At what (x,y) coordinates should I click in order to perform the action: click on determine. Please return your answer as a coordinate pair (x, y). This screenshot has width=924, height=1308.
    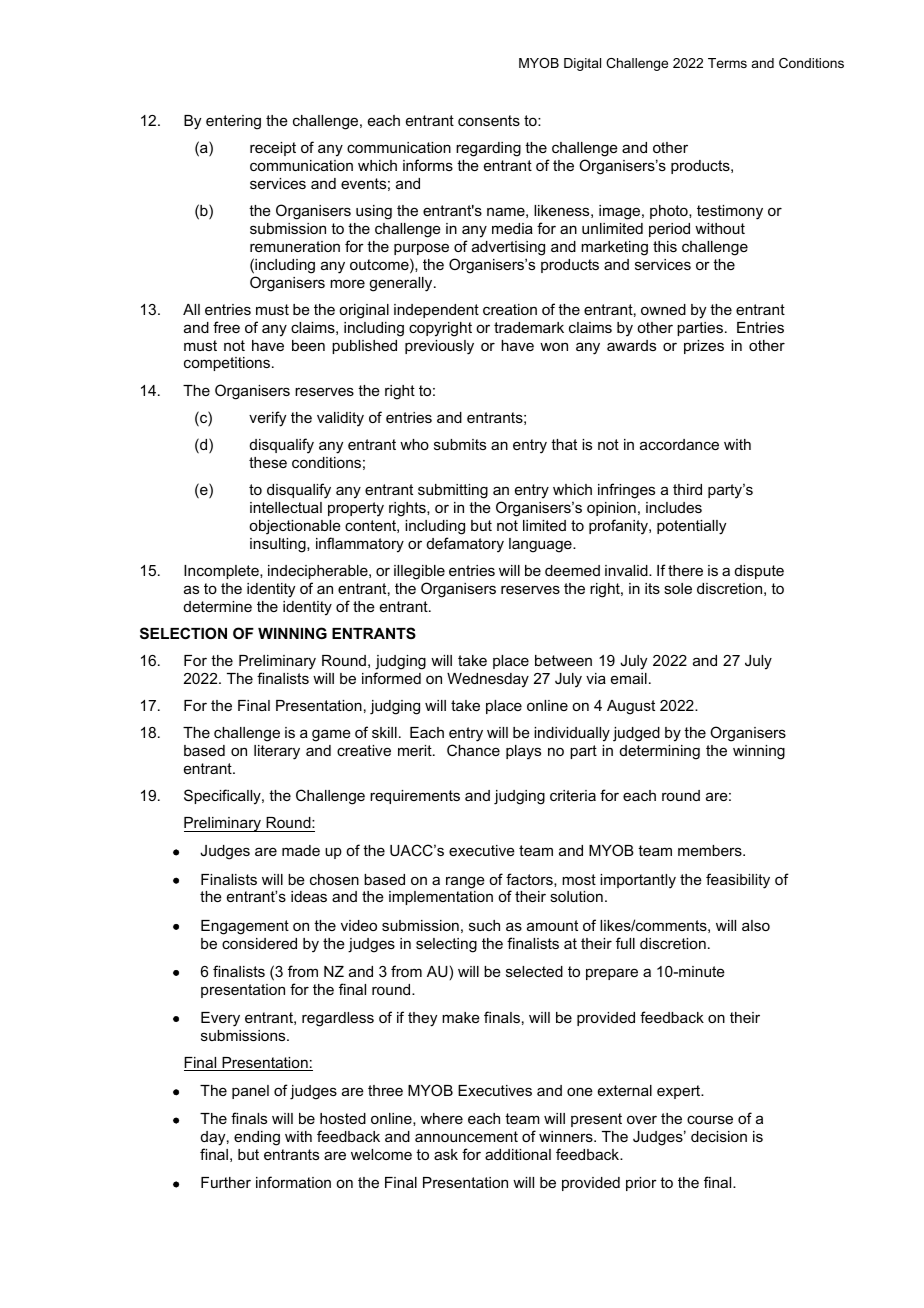
    Looking at the image, I should click on (218, 606).
